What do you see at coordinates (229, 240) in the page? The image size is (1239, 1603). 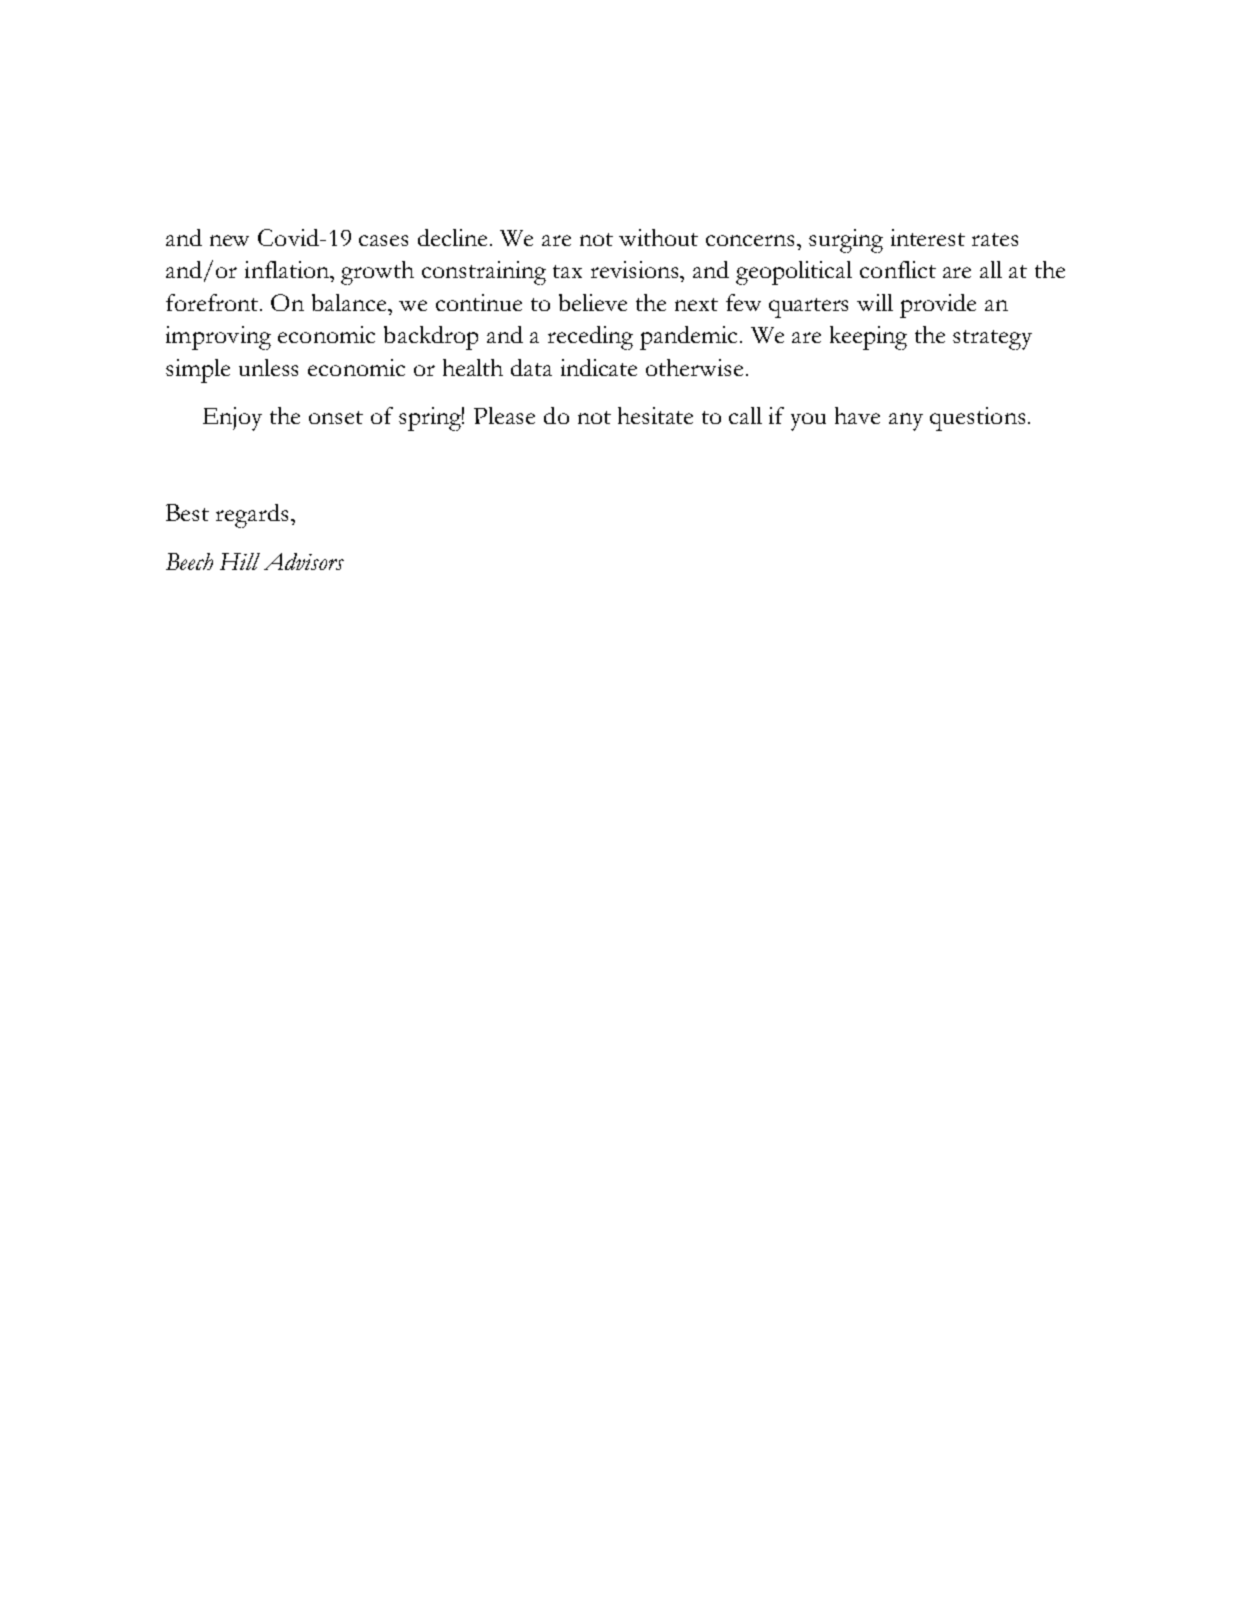 I see `new` at bounding box center [229, 240].
